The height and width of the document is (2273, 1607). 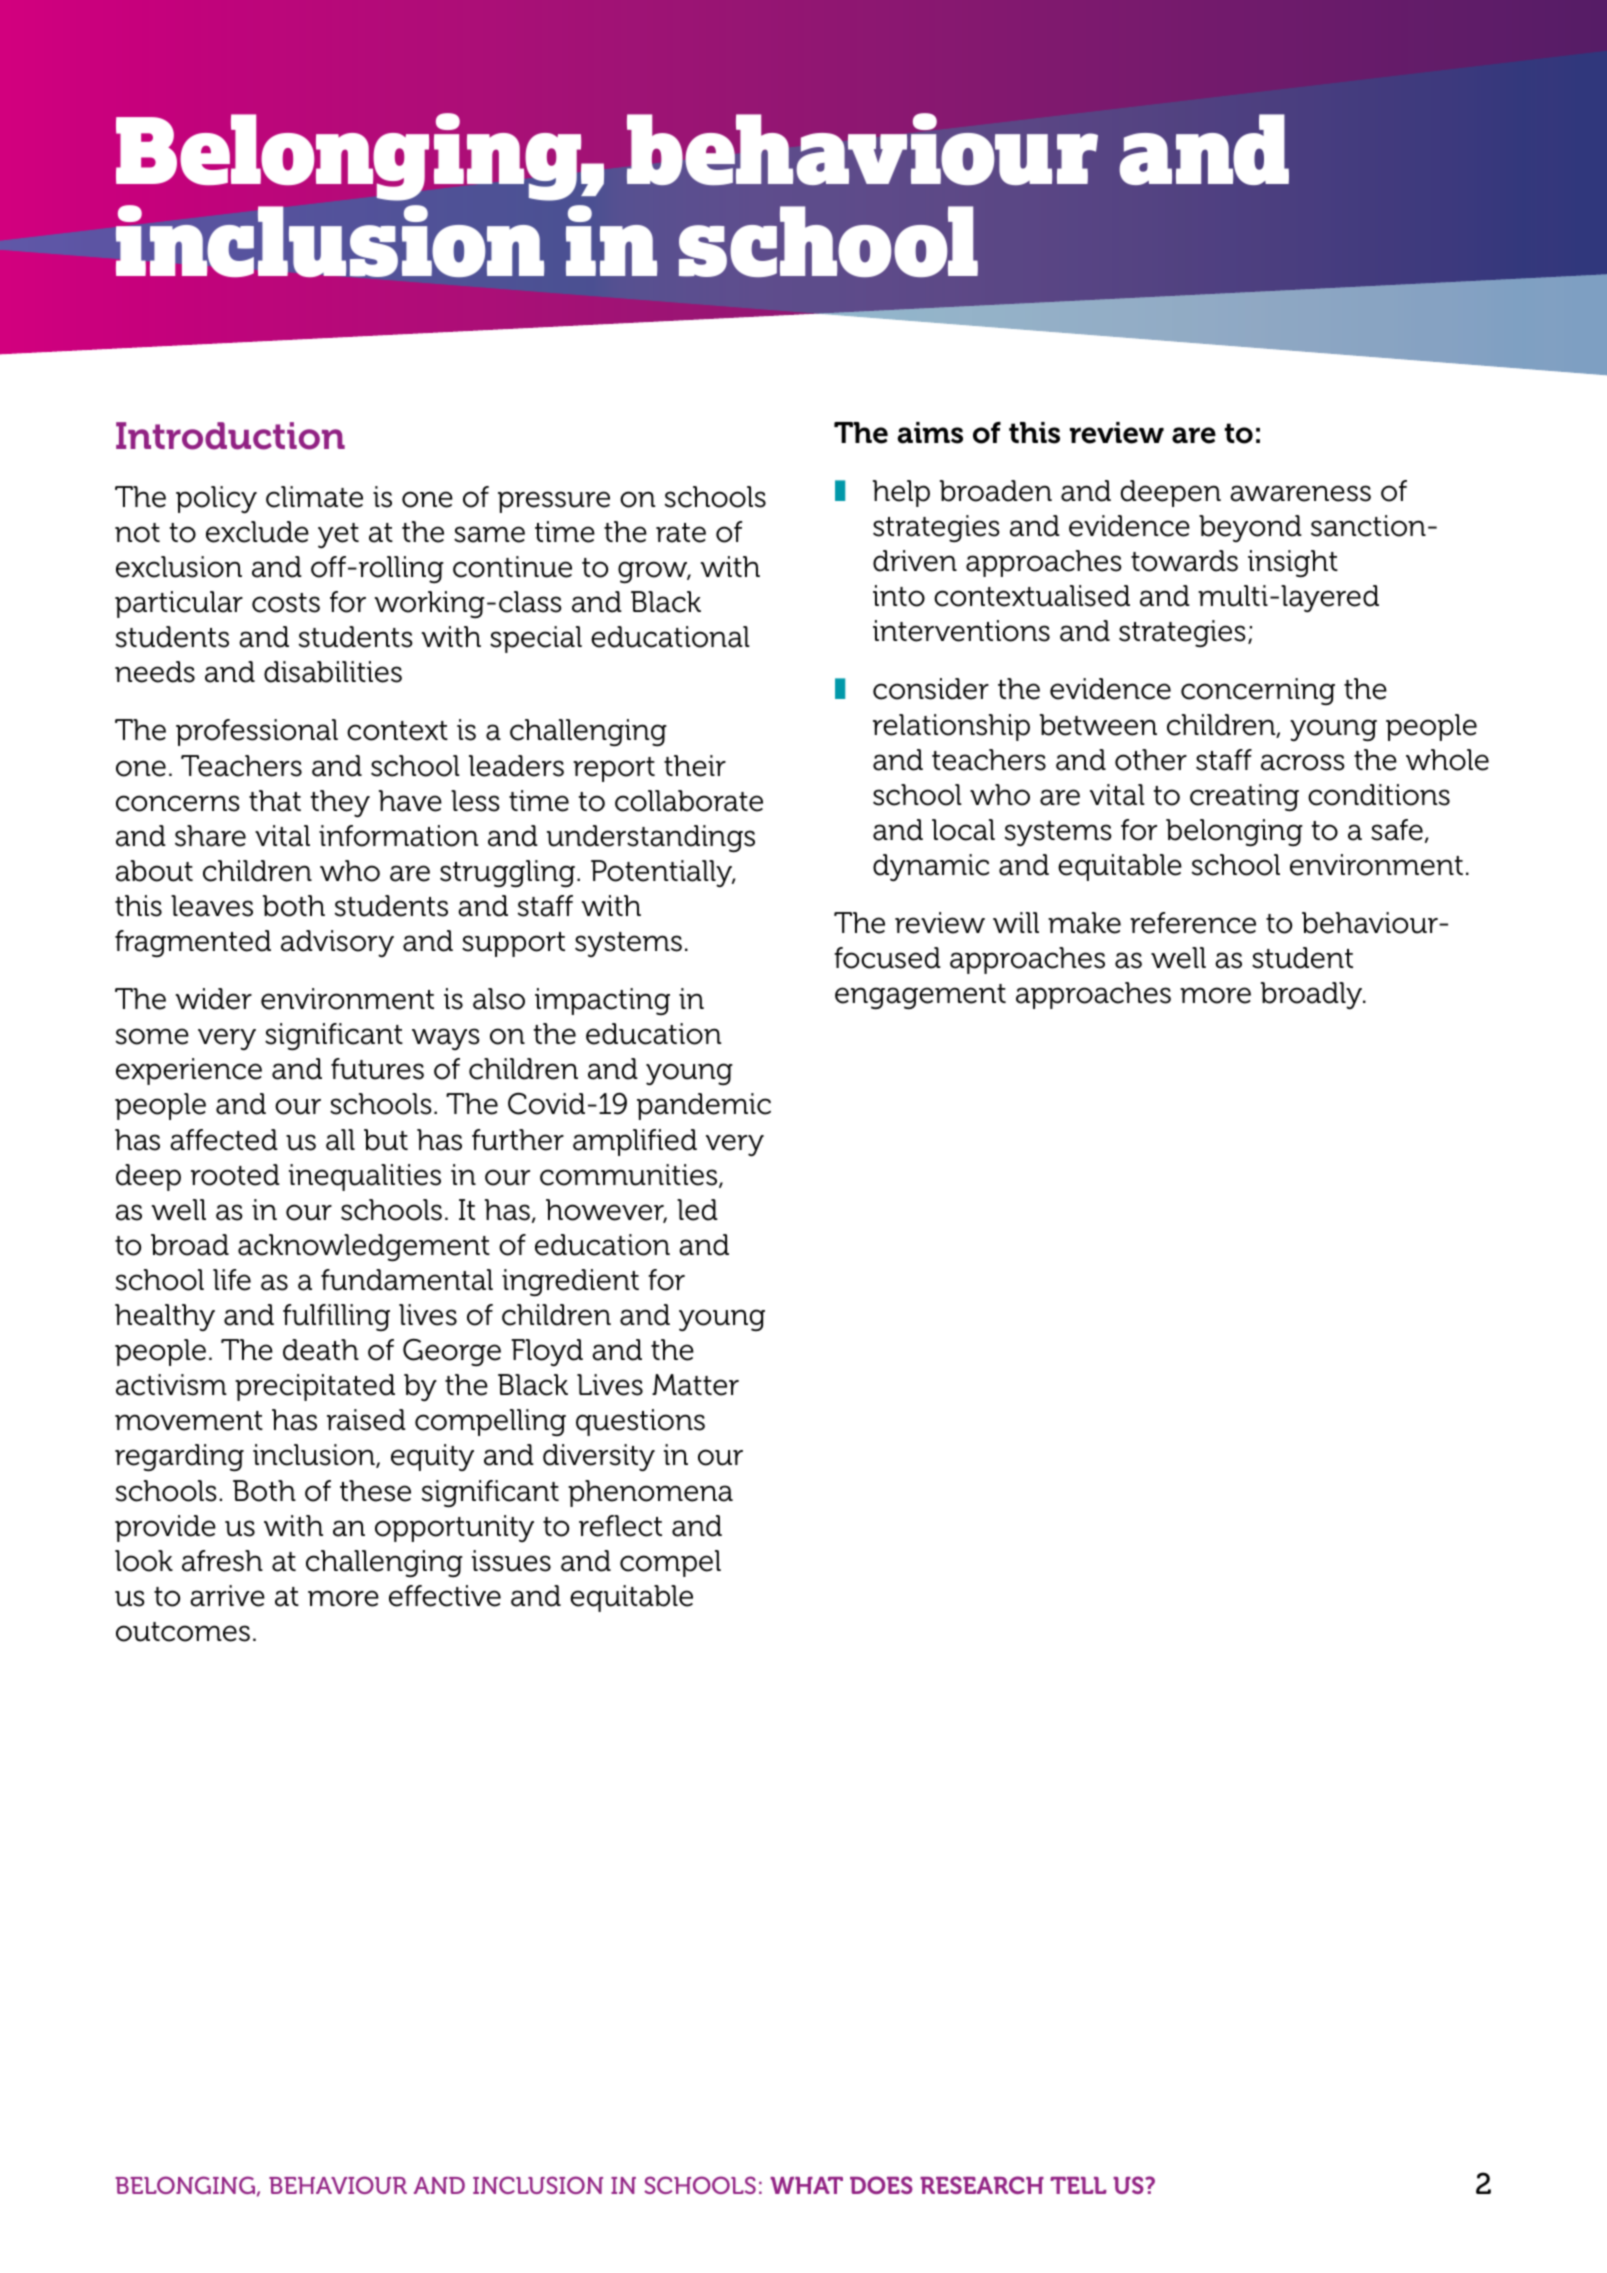 I want to click on phenomena, so click(x=650, y=1493).
